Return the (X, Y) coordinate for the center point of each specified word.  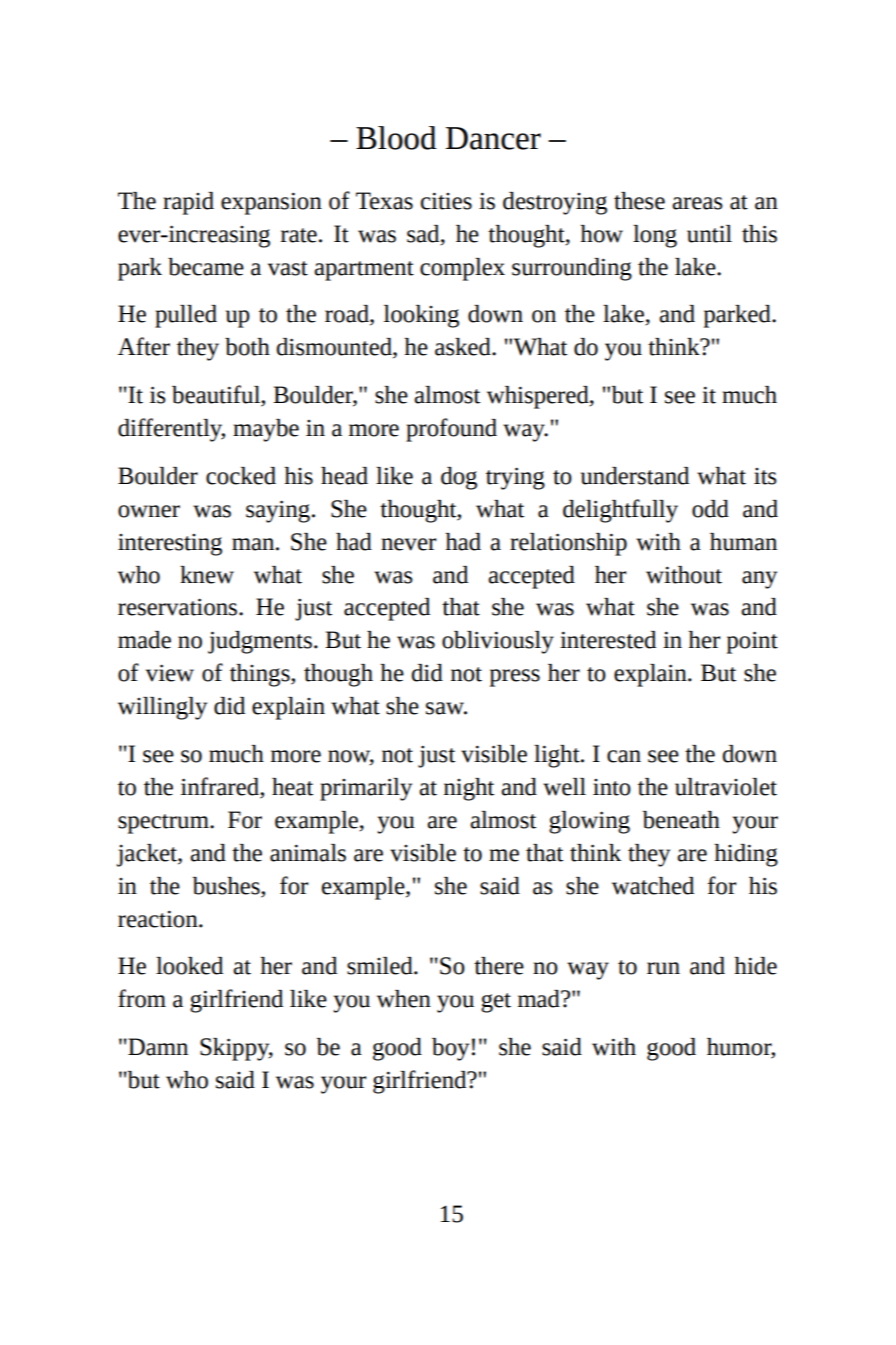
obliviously (498, 642)
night (469, 789)
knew (207, 575)
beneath (681, 820)
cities (446, 201)
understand (635, 476)
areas (697, 203)
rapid (188, 203)
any (759, 580)
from (142, 998)
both (247, 347)
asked (464, 347)
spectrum (164, 824)
